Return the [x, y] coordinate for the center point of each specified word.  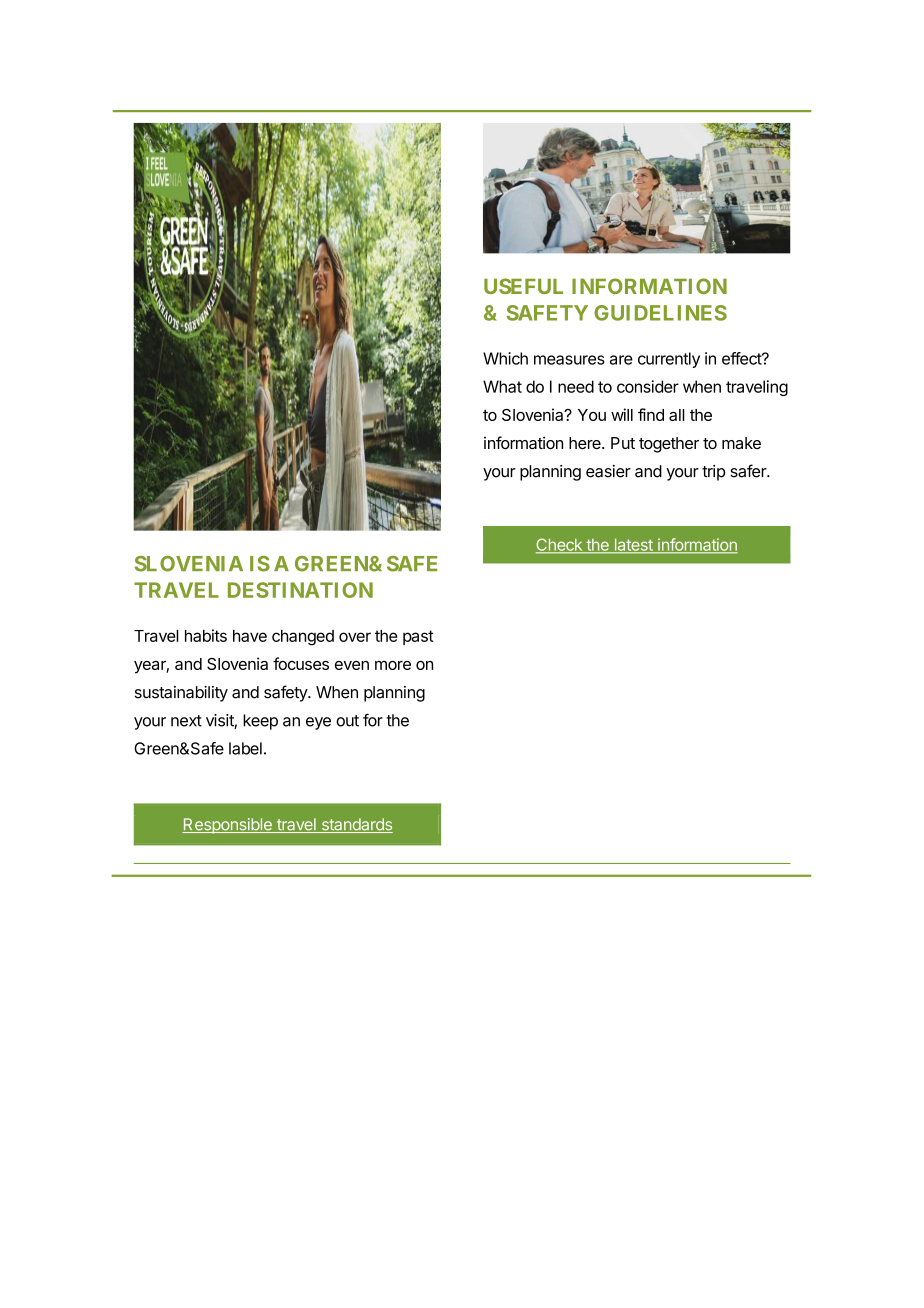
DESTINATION [300, 590]
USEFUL [523, 286]
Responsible [228, 826]
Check [560, 545]
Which [505, 358]
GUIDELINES [660, 313]
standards [356, 825]
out [347, 721]
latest [633, 546]
